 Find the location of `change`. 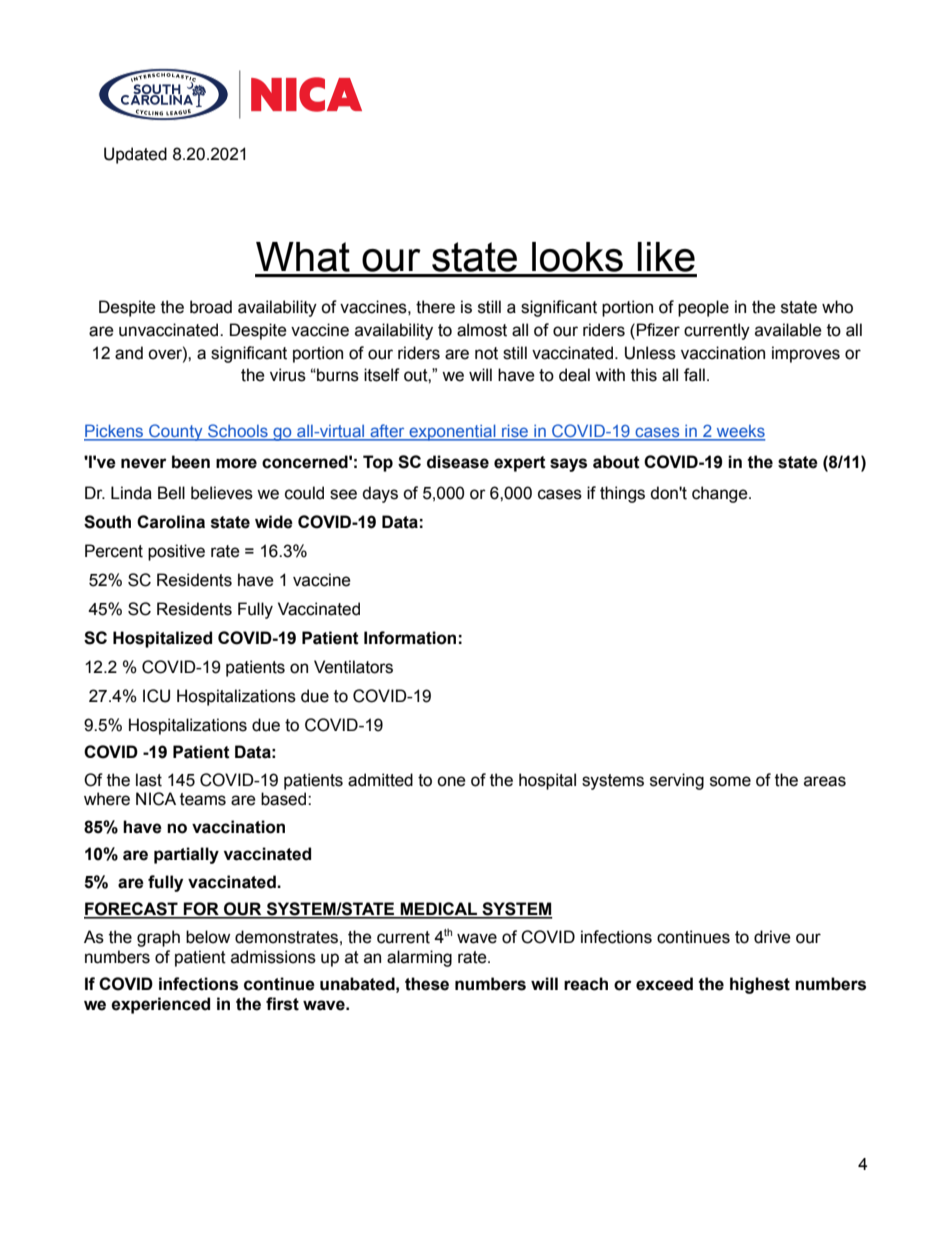

change is located at coordinates (721, 494).
